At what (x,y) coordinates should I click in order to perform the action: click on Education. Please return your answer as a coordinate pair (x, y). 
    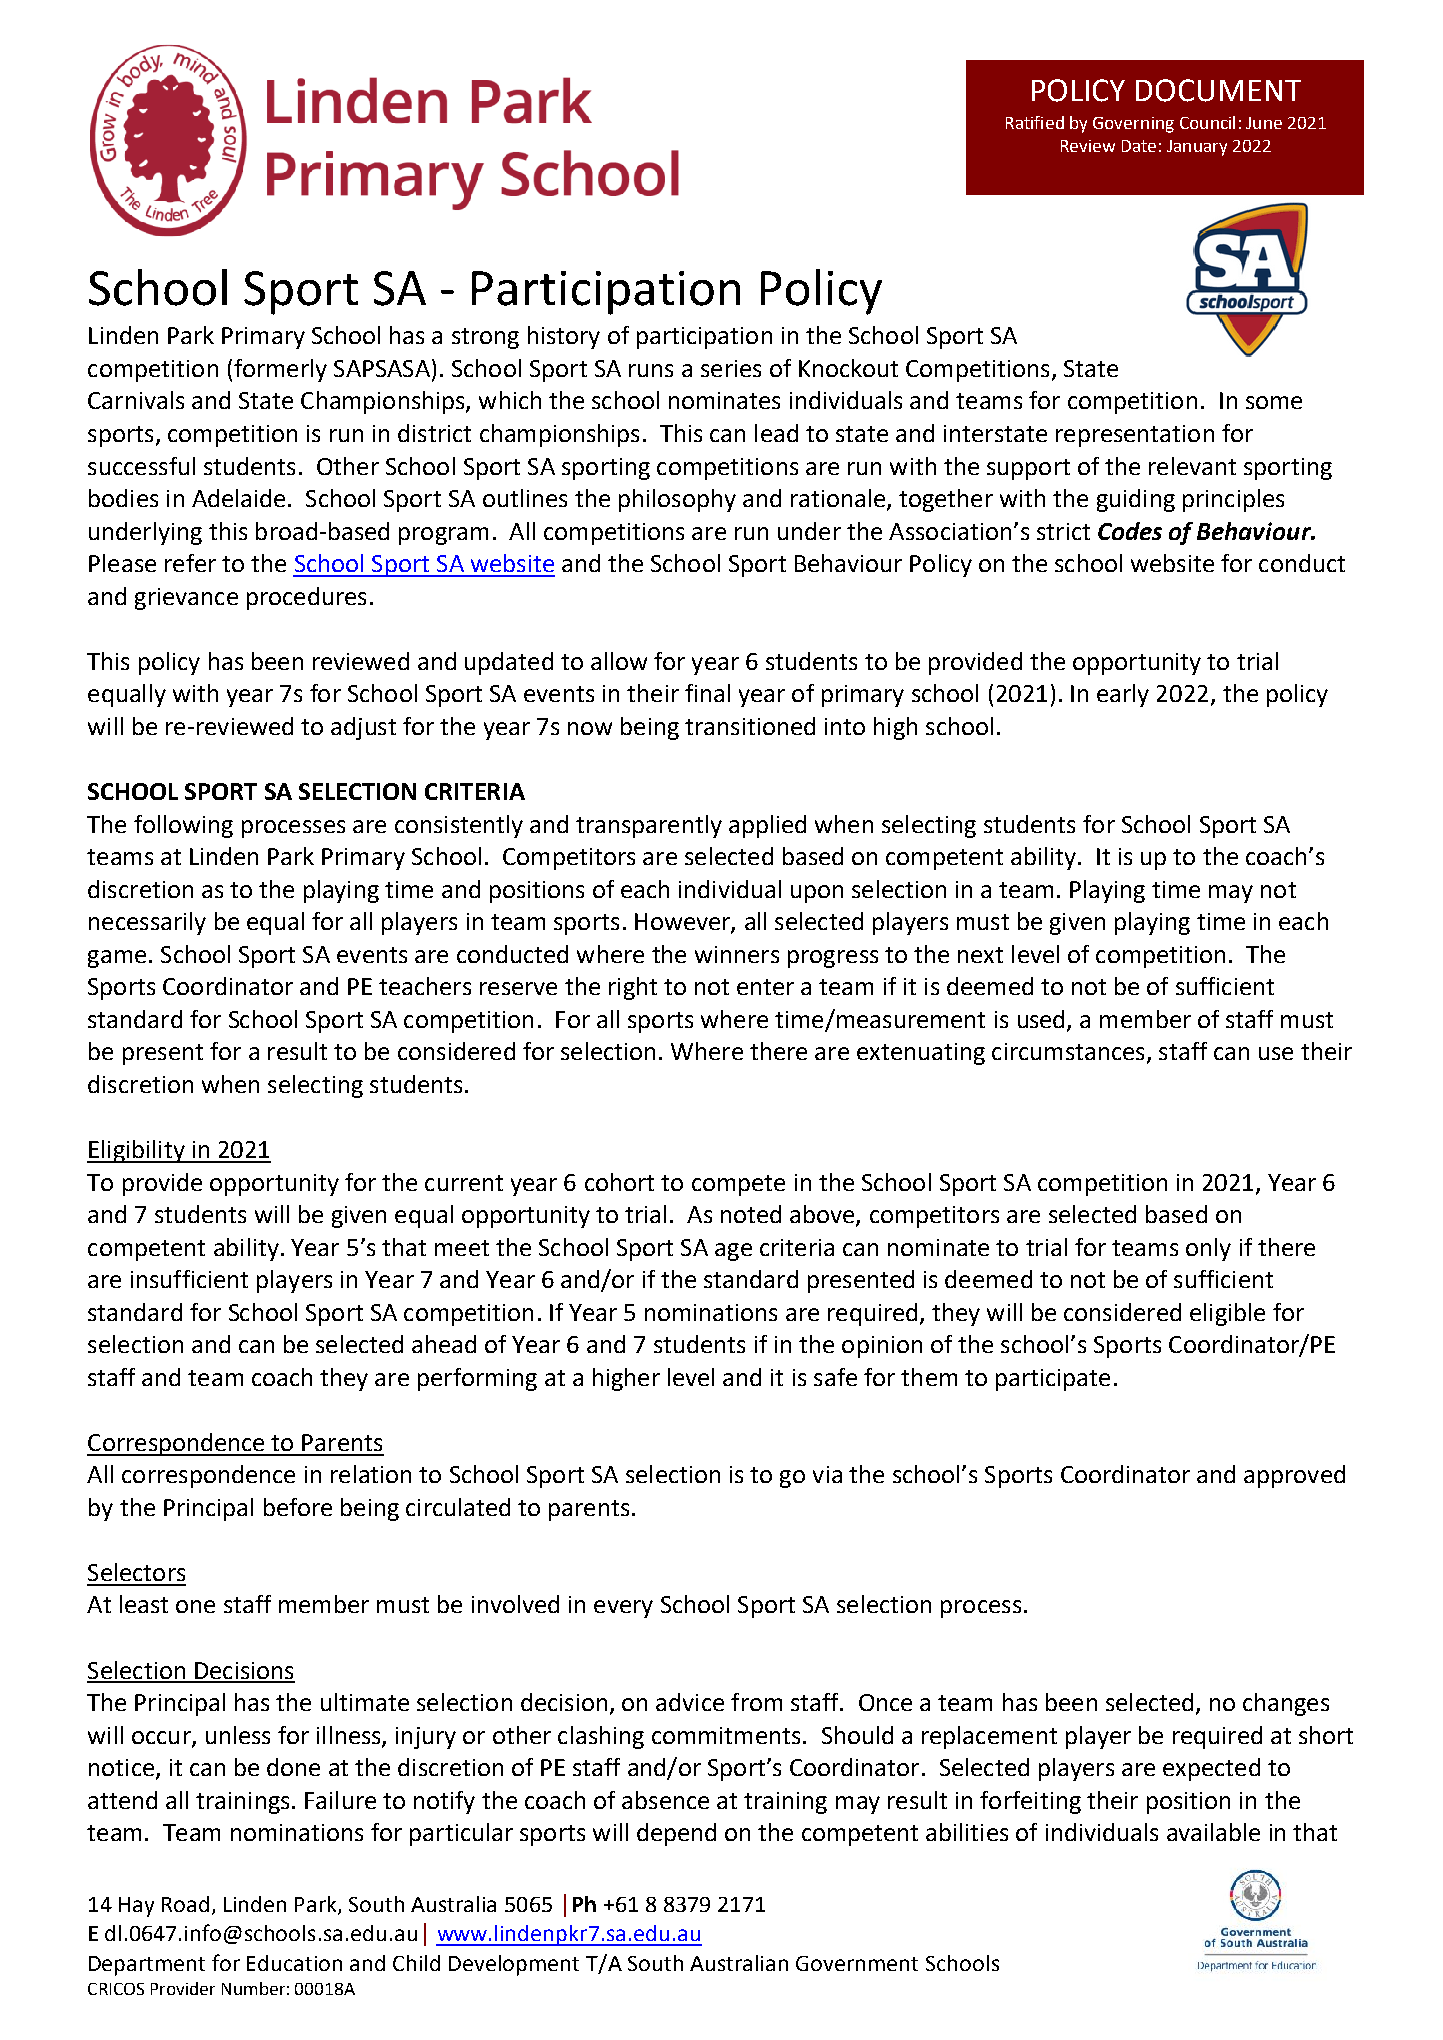
    Looking at the image, I should click on (294, 1963).
